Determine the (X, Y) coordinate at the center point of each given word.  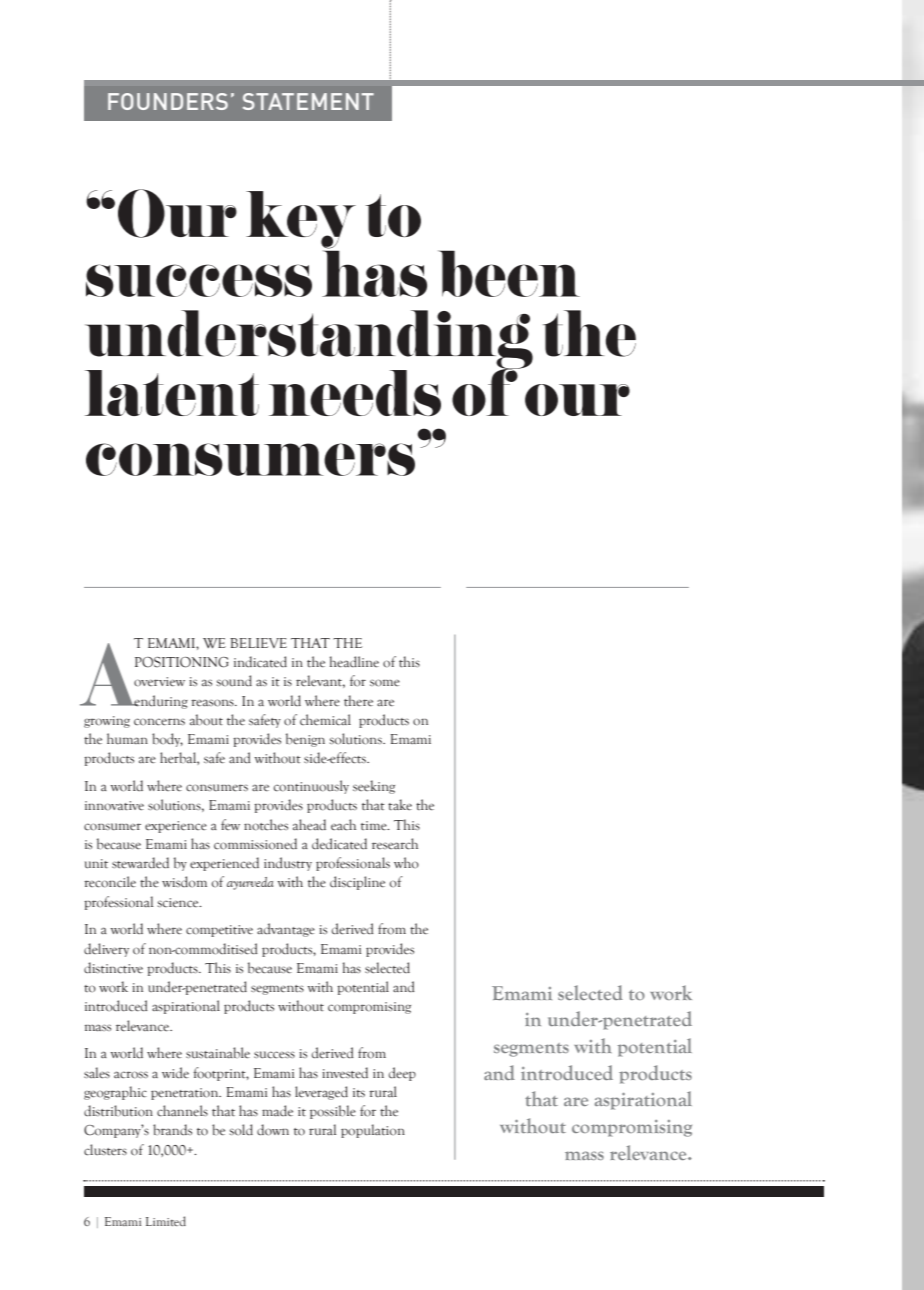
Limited (166, 1221)
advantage (286, 930)
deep (402, 1074)
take (400, 805)
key (301, 221)
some (385, 683)
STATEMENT (308, 101)
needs (355, 393)
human (127, 738)
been (509, 273)
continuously (311, 787)
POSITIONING (182, 662)
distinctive (113, 968)
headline (354, 662)
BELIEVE (258, 643)
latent (172, 393)
